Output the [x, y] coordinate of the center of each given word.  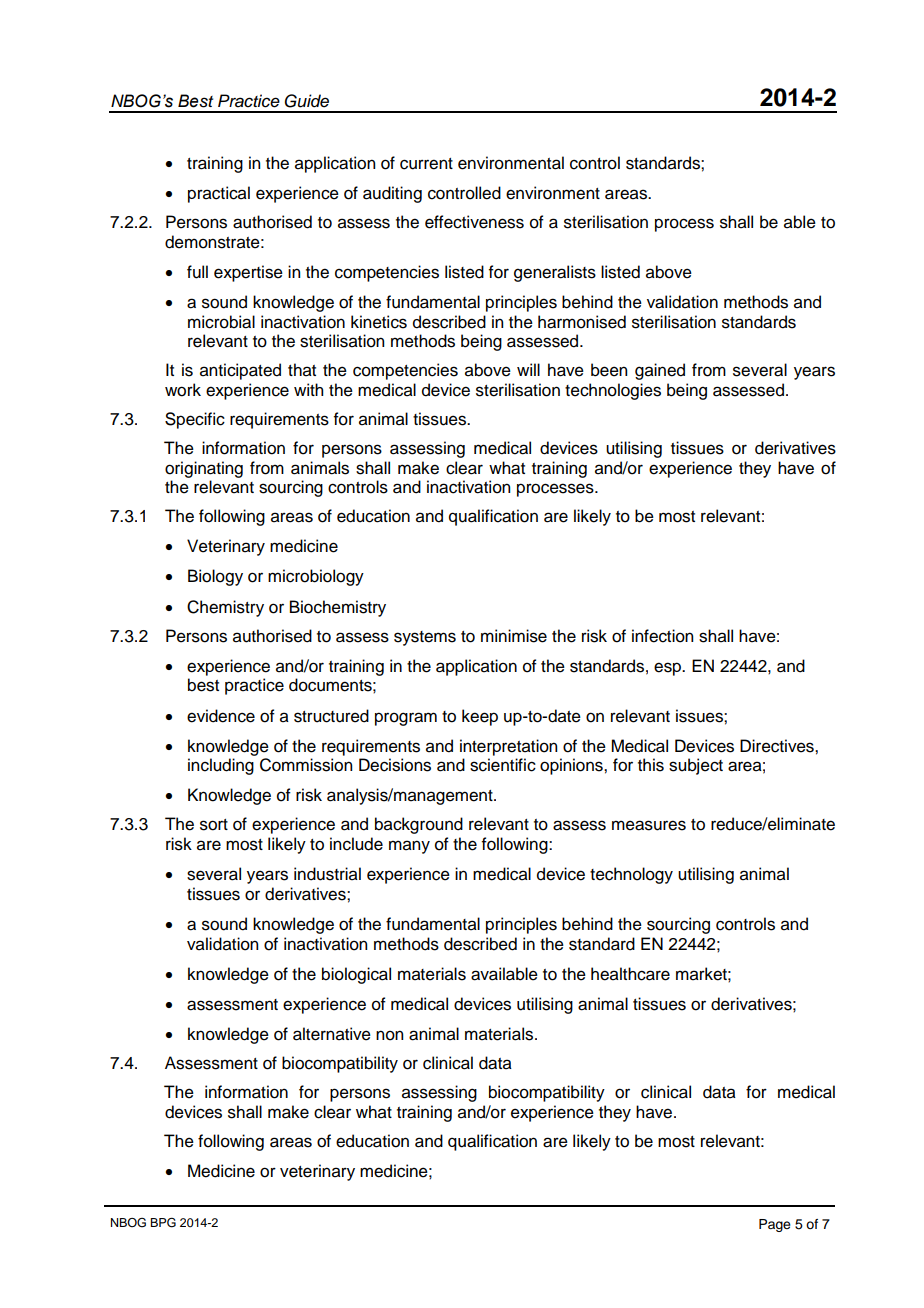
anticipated [240, 371]
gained [660, 371]
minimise [514, 636]
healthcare [630, 974]
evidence [221, 716]
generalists [555, 273]
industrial [327, 874]
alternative [332, 1034]
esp [669, 669]
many [409, 847]
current [426, 164]
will [528, 369]
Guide [307, 101]
